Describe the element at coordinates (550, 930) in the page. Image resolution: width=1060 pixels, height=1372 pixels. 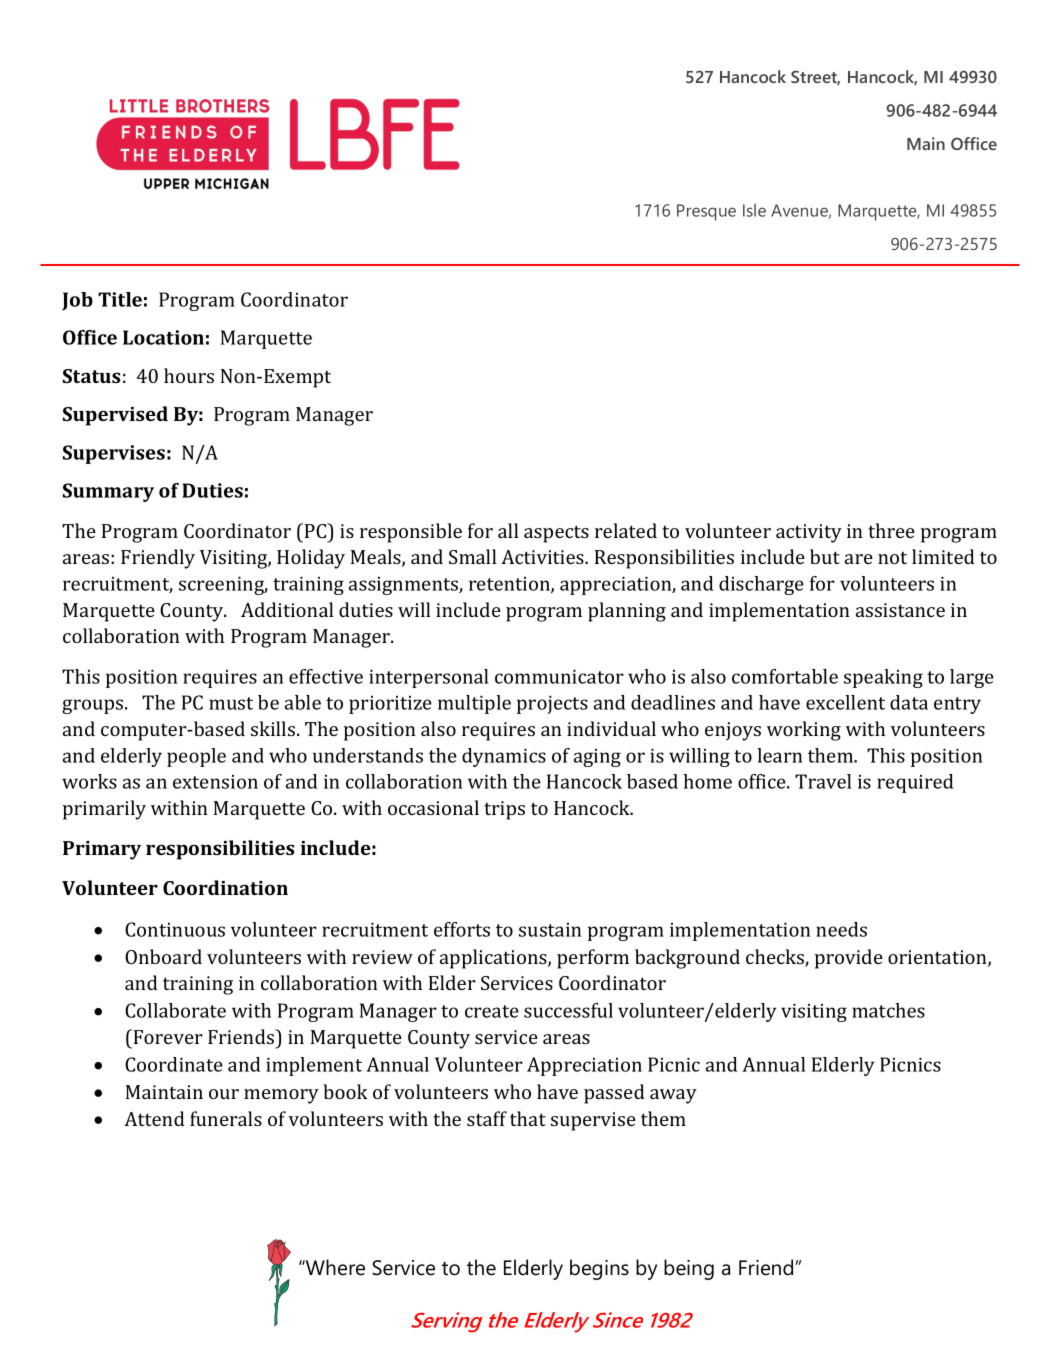
I see `sustain` at that location.
